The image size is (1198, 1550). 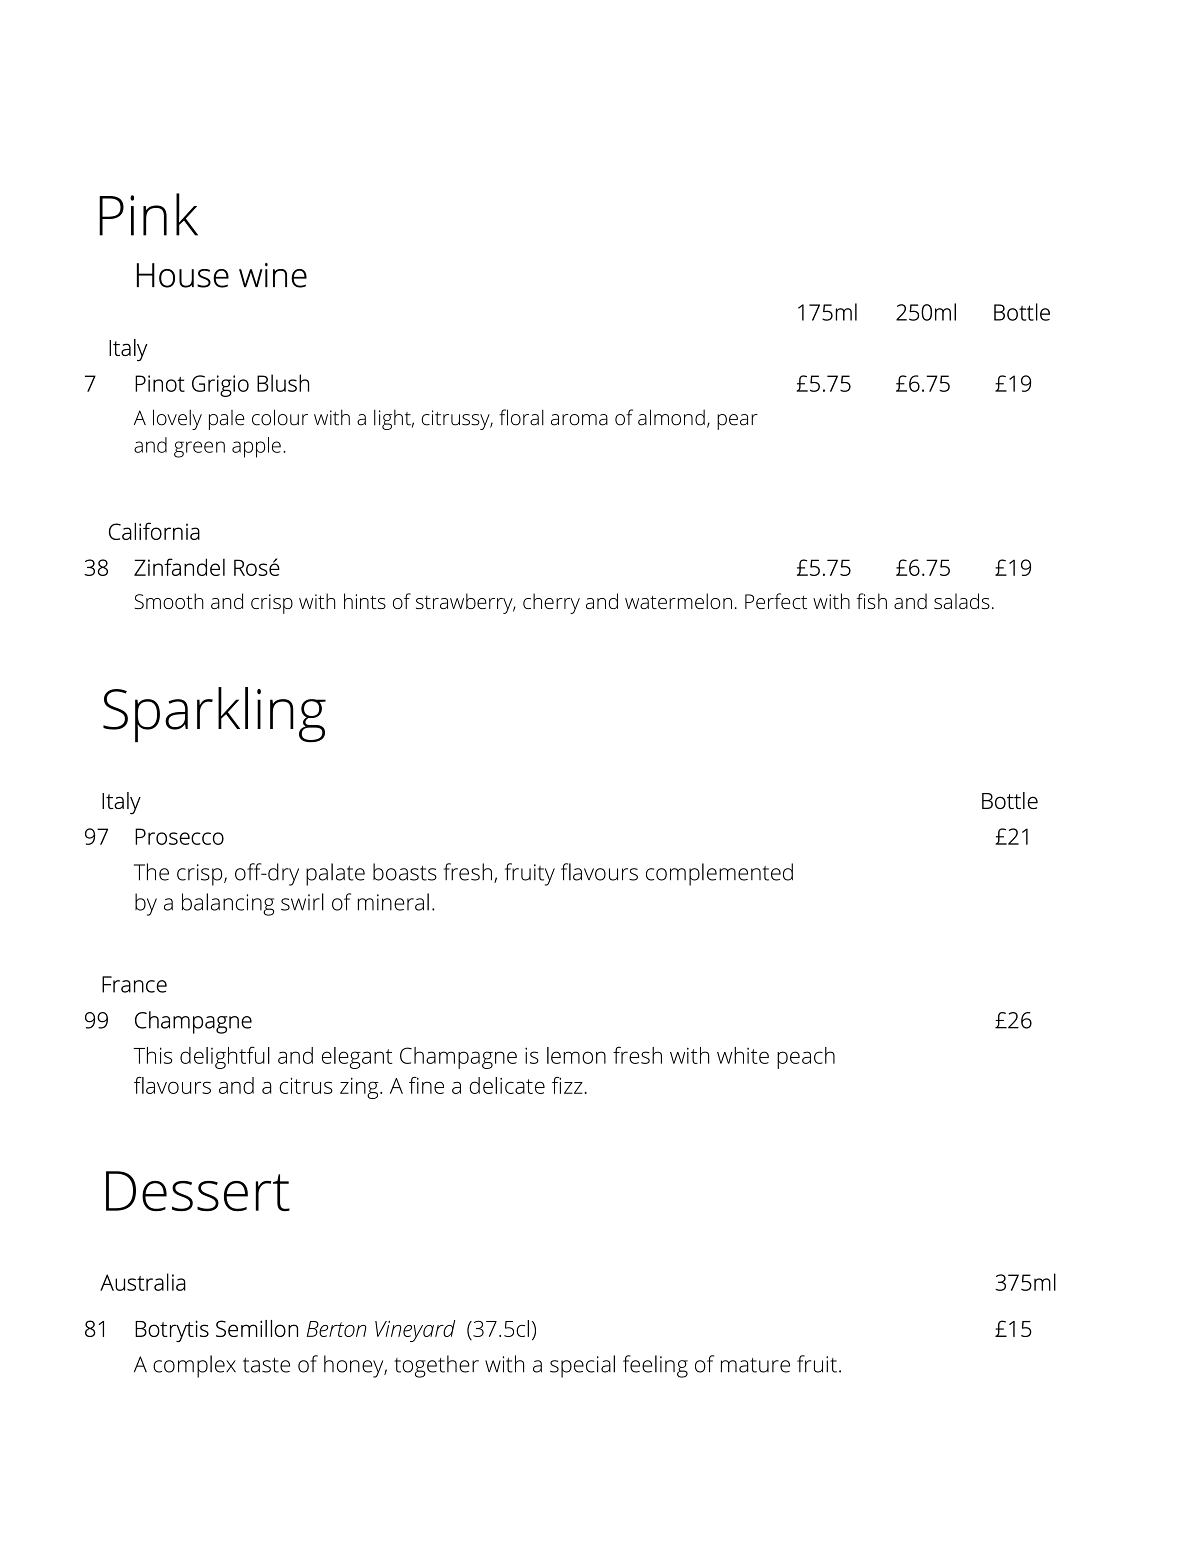 I want to click on pear, so click(x=737, y=422).
